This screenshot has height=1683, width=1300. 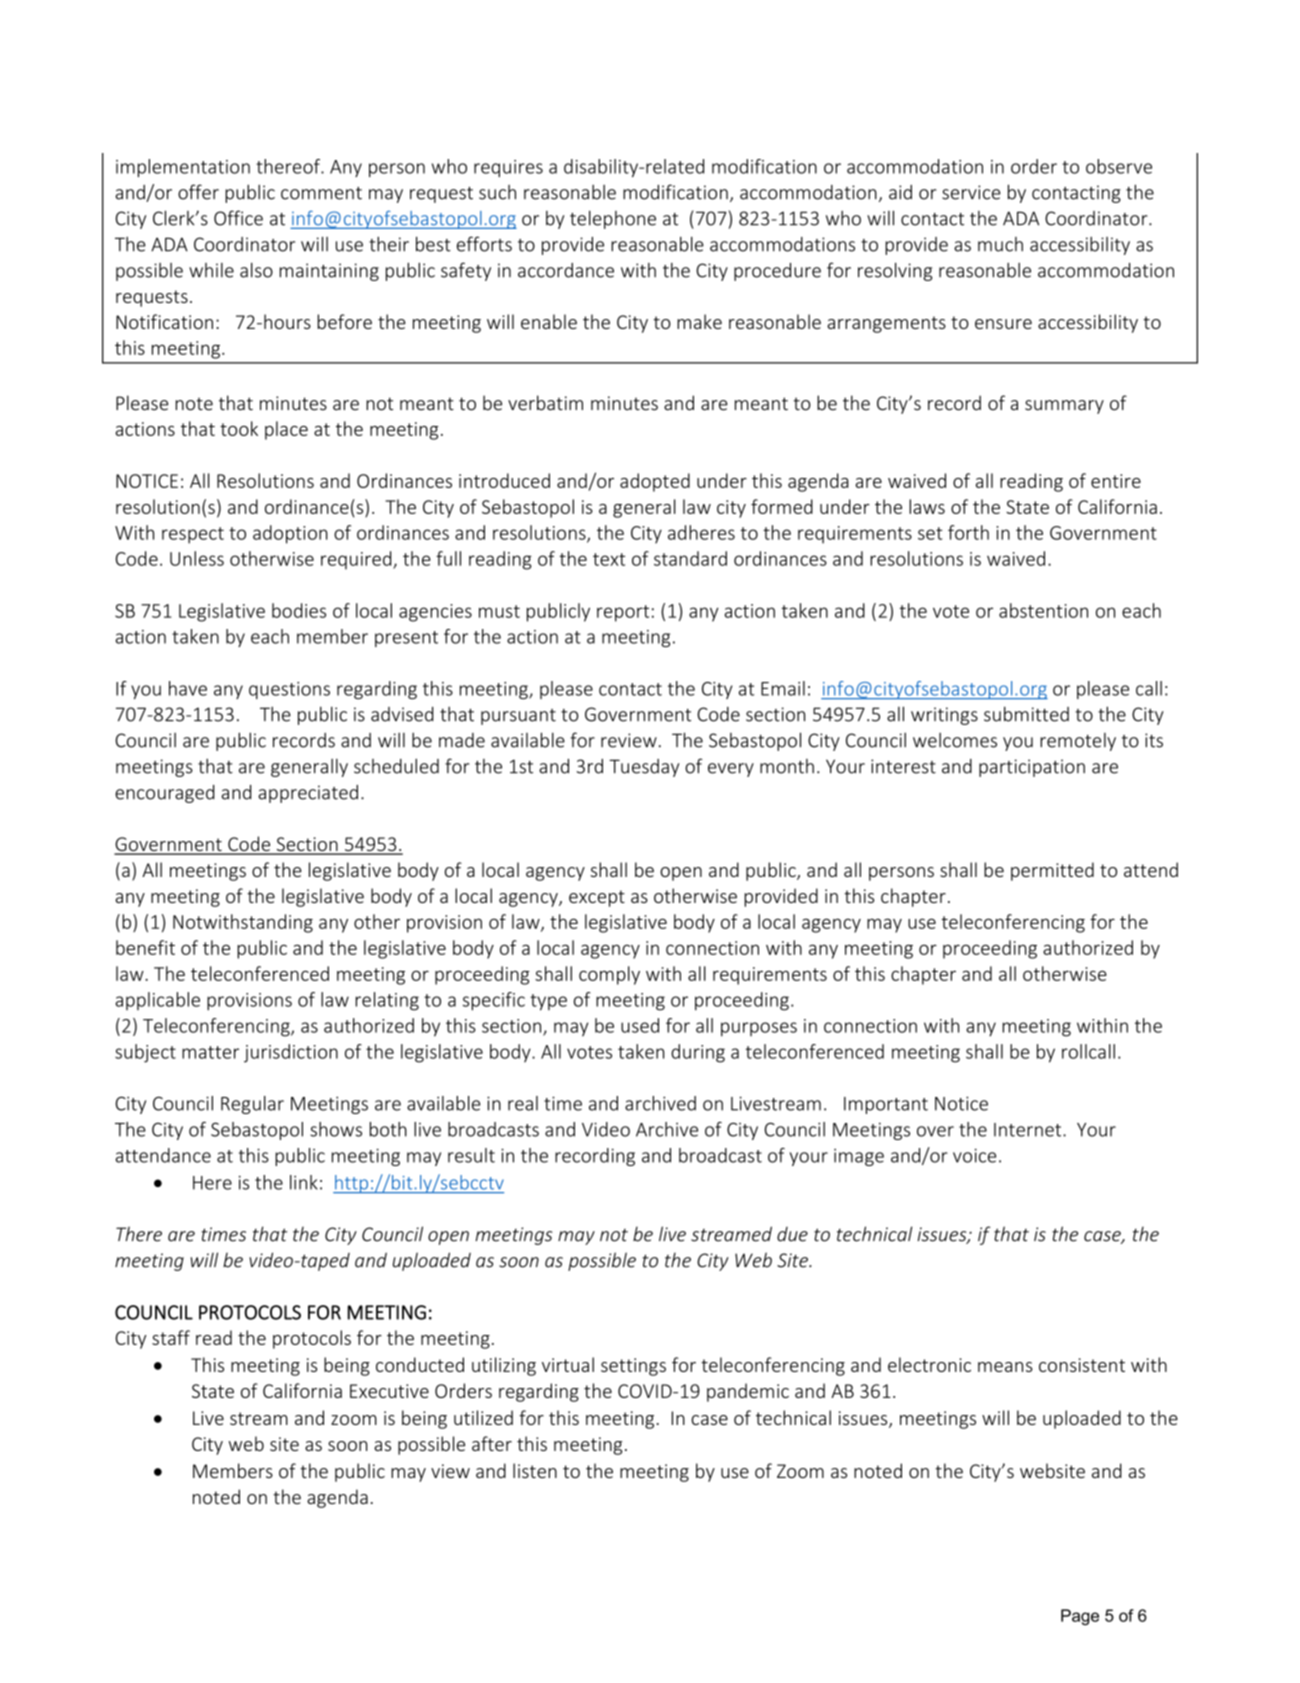 I want to click on Internet, so click(x=1029, y=1130).
